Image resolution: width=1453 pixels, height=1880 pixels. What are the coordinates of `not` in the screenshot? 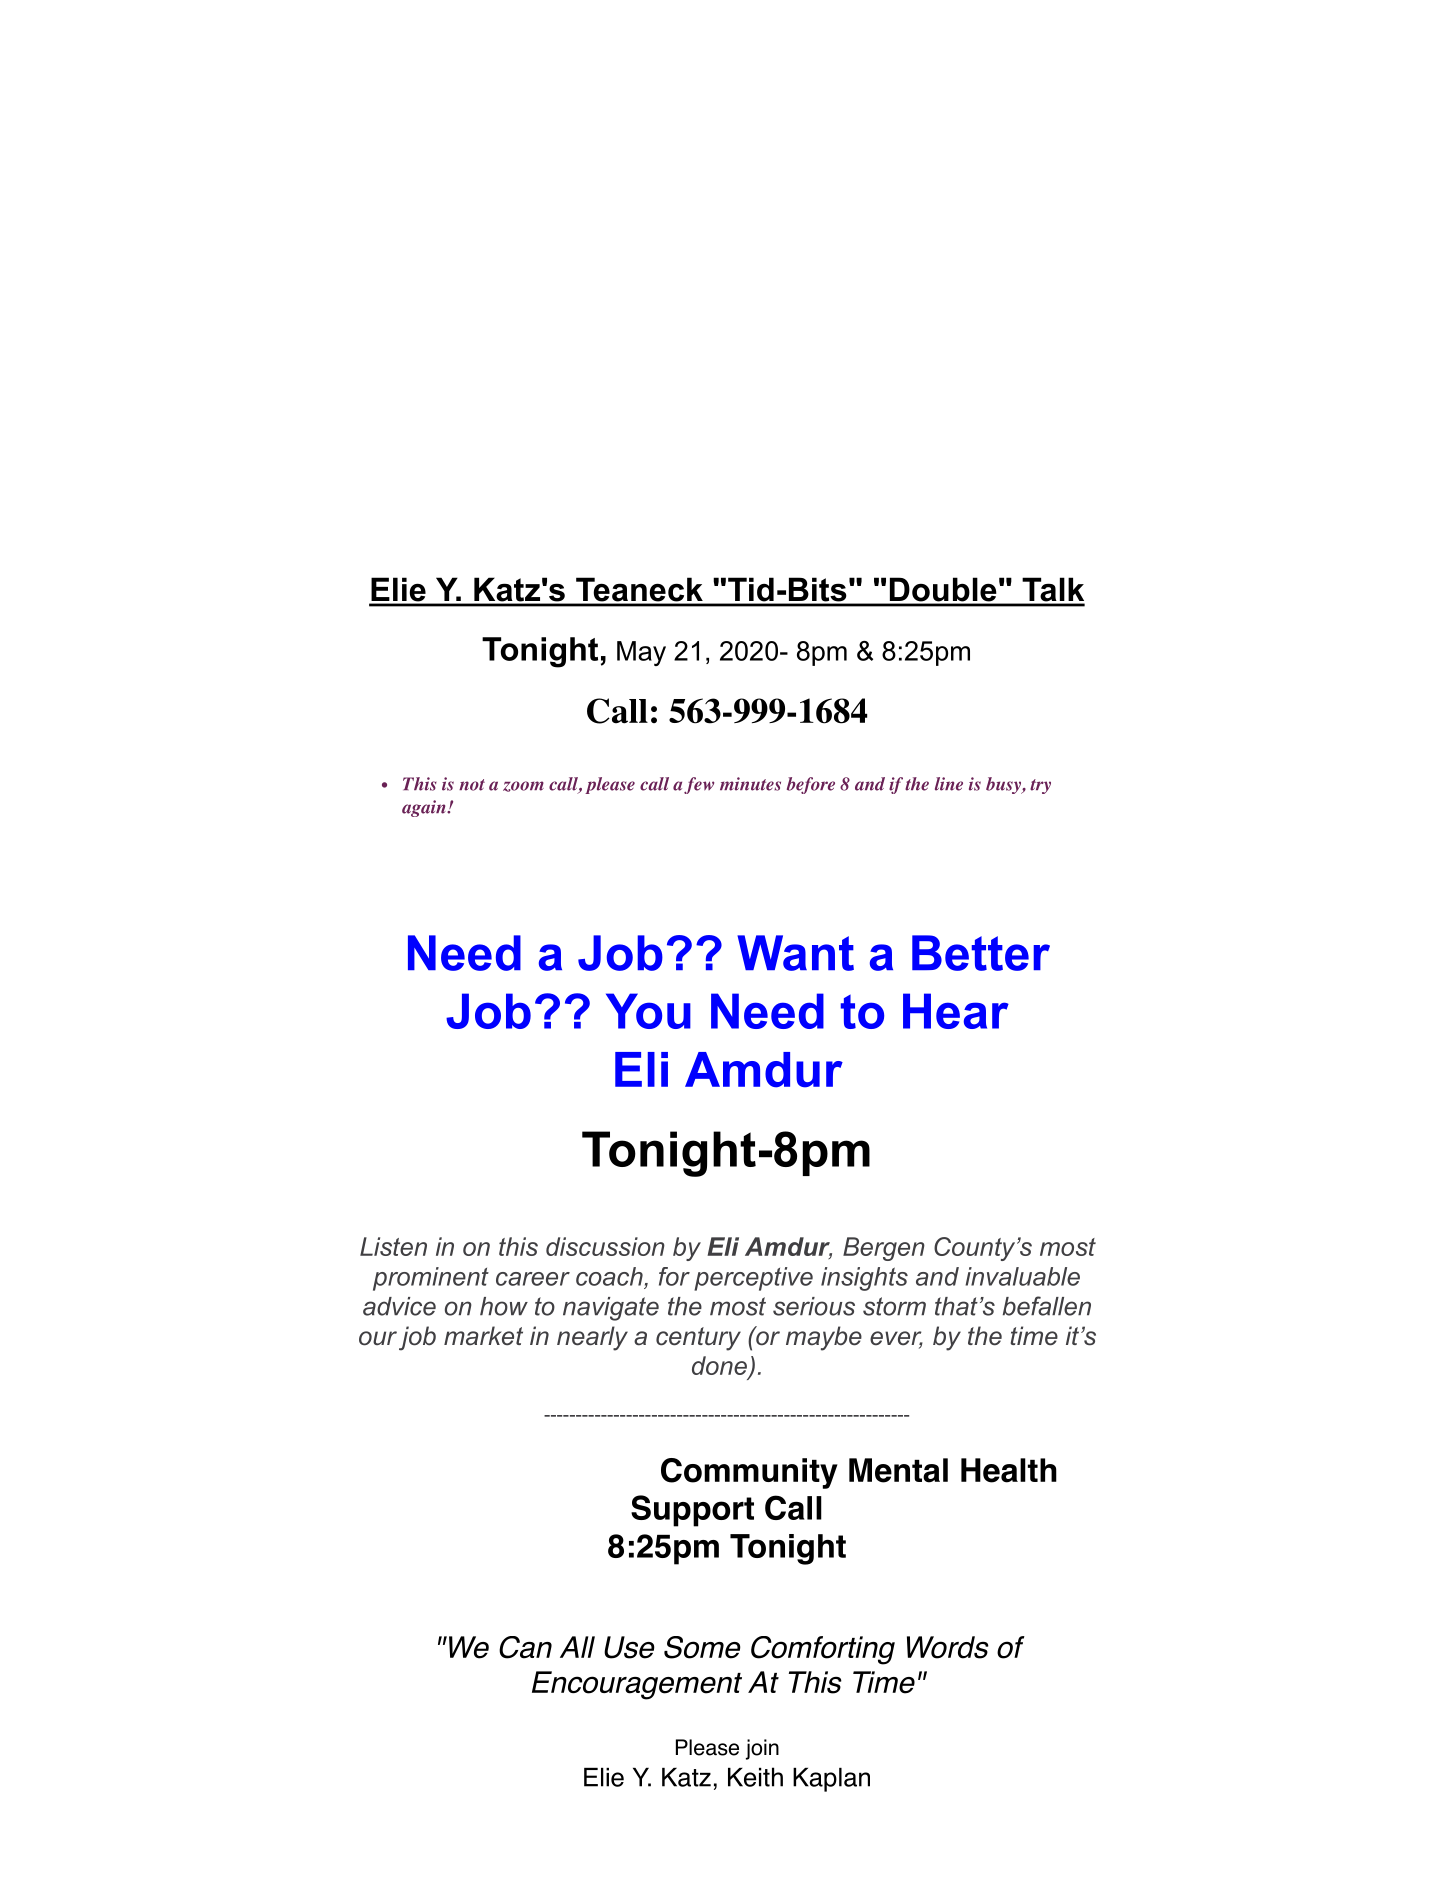 It's located at (472, 785).
